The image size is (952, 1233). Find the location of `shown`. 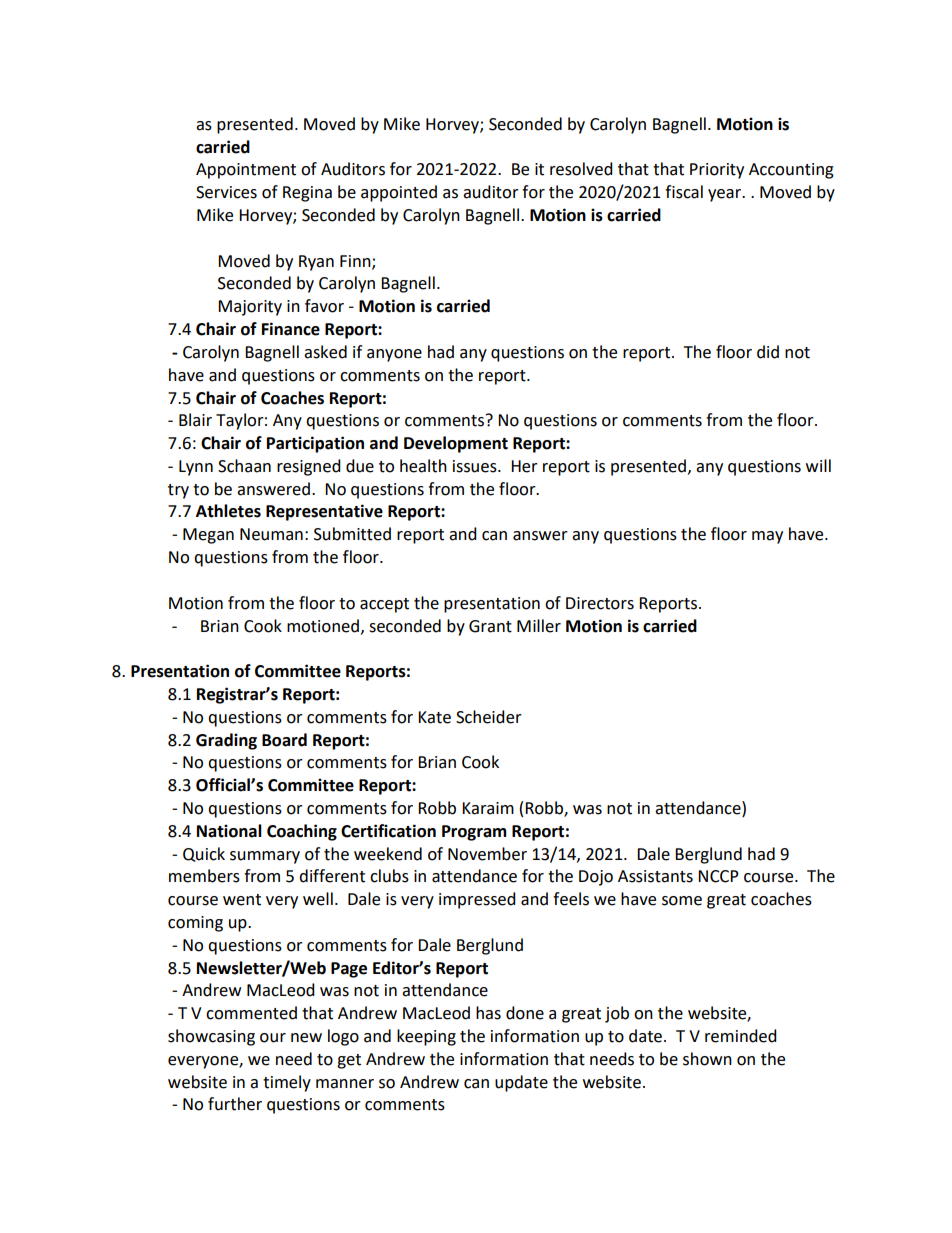

shown is located at coordinates (707, 1059).
